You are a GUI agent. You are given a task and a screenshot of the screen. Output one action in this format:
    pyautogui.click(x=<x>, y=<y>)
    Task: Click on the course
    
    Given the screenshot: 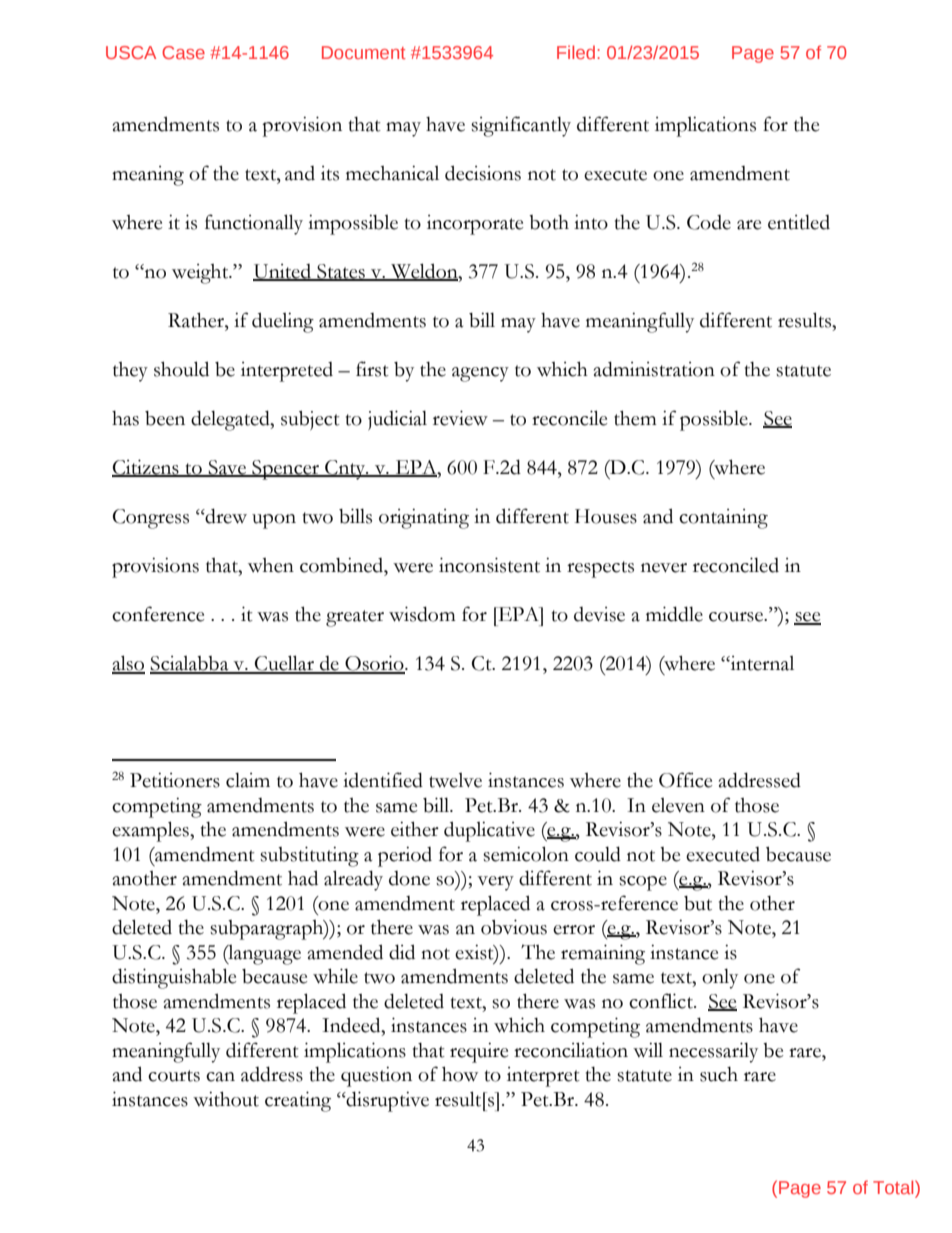 What is the action you would take?
    pyautogui.click(x=737, y=617)
